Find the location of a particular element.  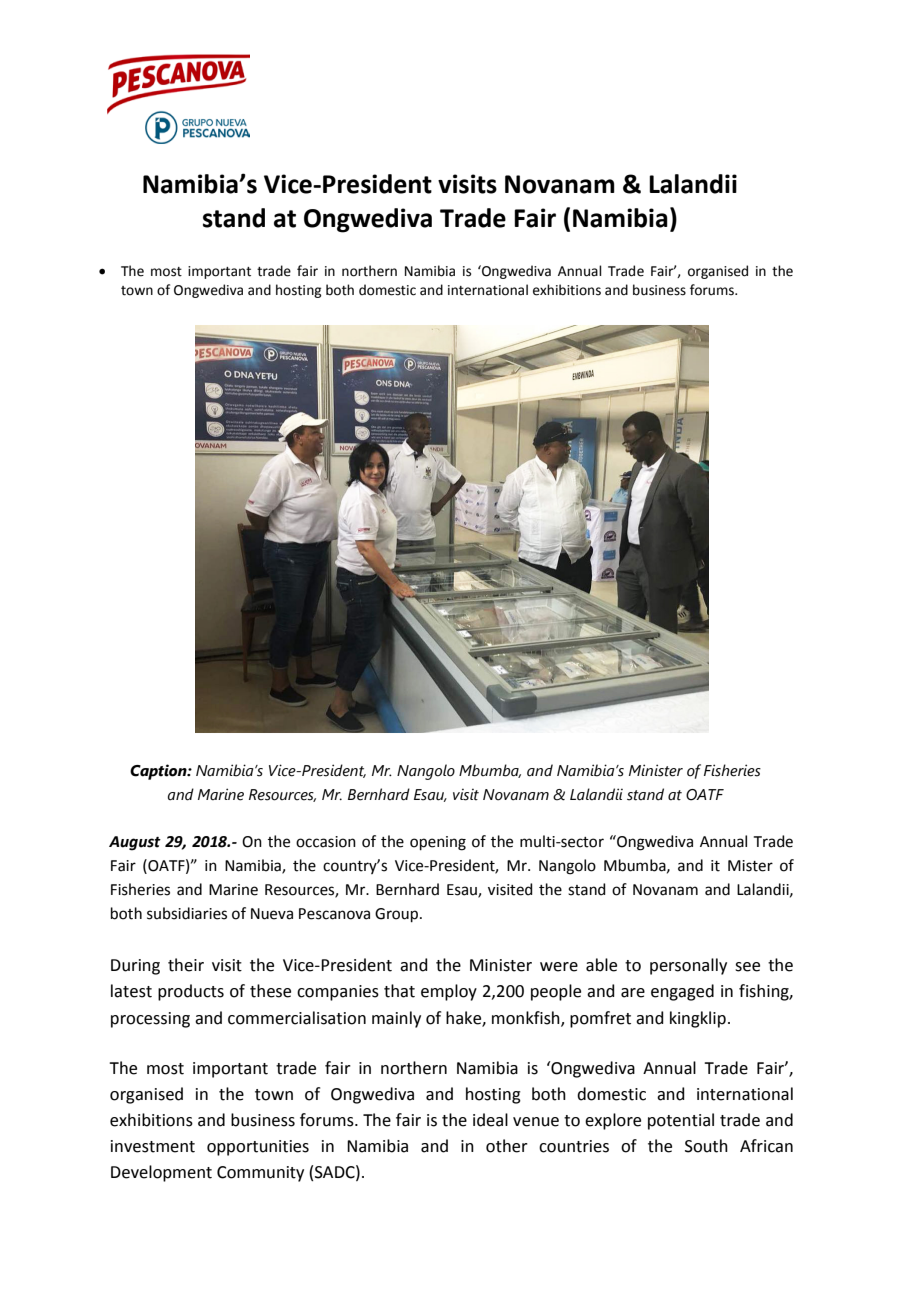

opening is located at coordinates (438, 843).
